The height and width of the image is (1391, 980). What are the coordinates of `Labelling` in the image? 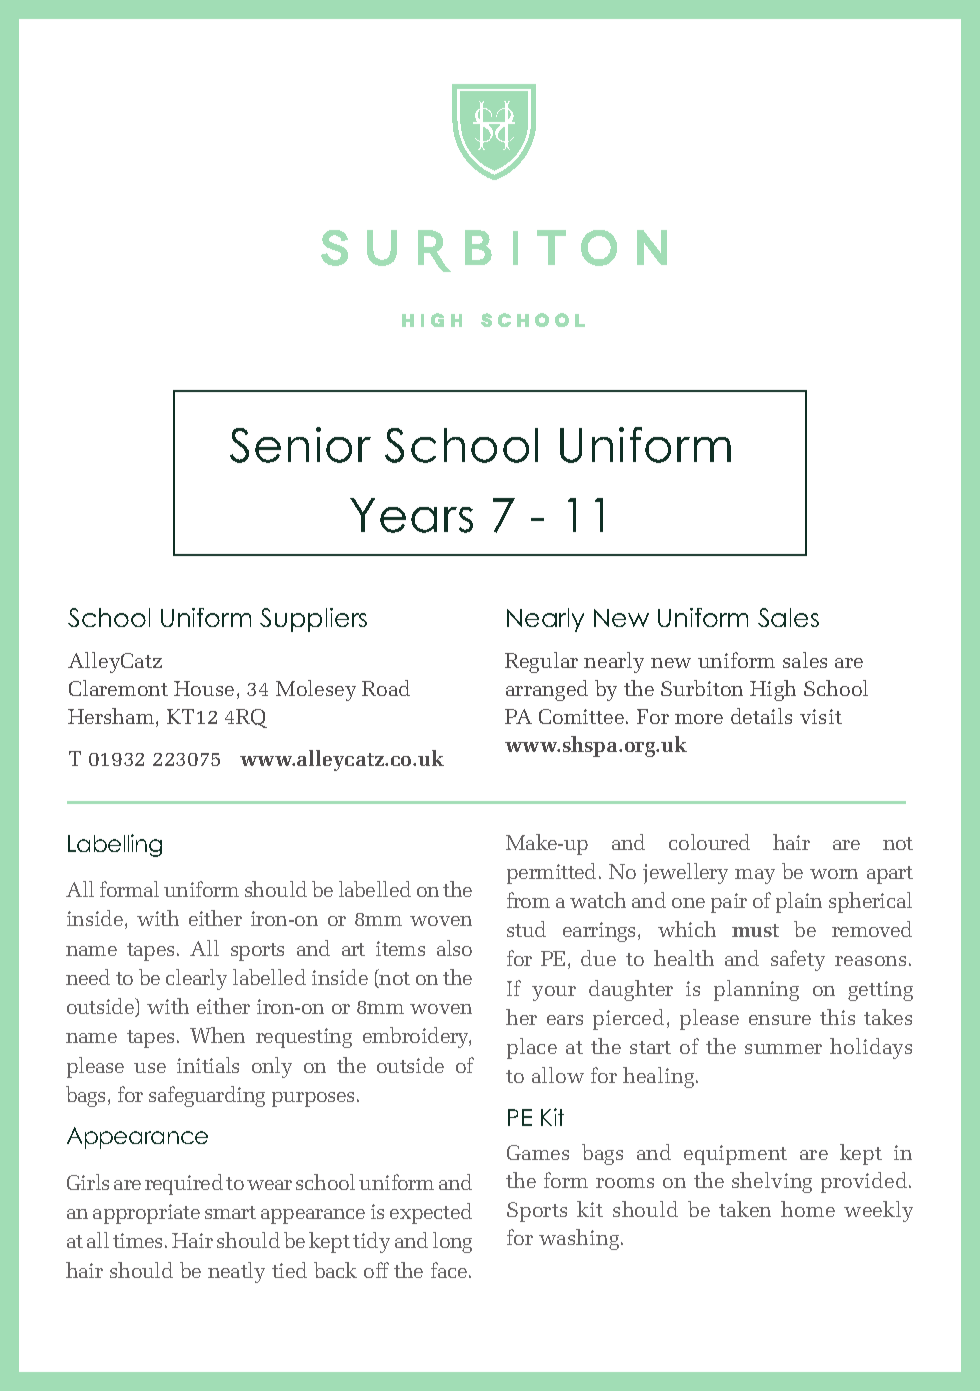 It's located at (115, 845).
